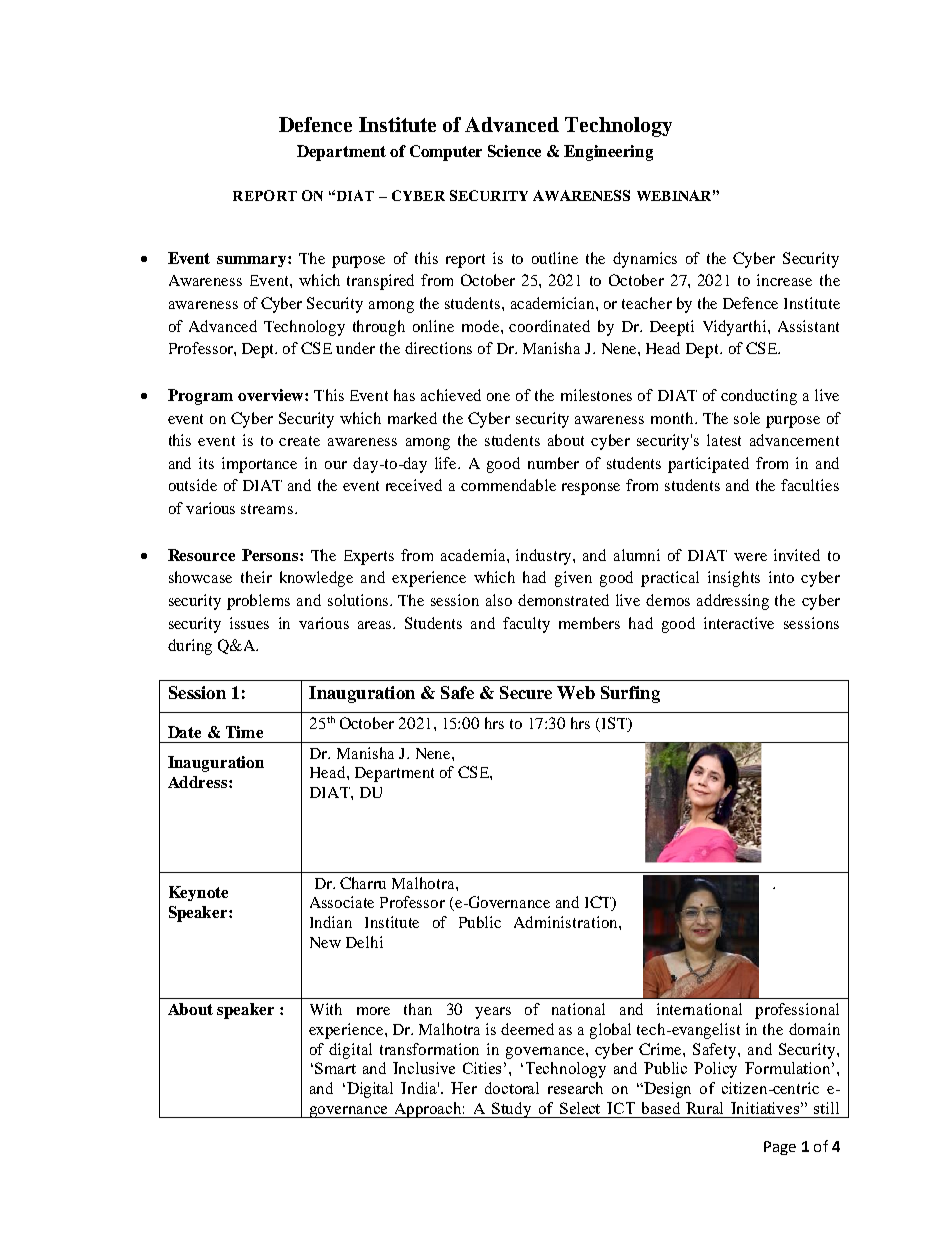  What do you see at coordinates (750, 557) in the screenshot?
I see `were` at bounding box center [750, 557].
